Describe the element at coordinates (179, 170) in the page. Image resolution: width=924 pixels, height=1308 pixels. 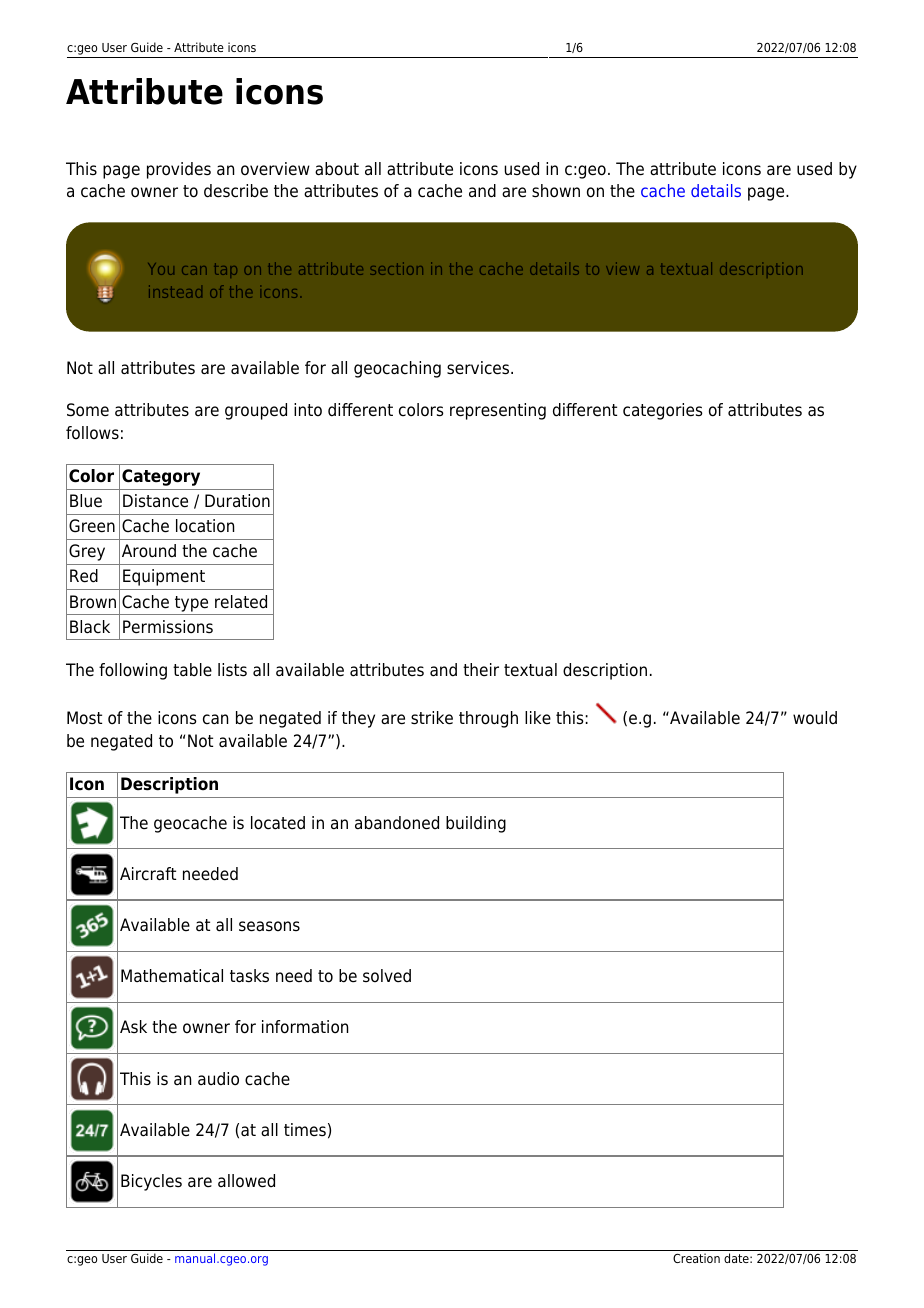
I see `provides` at that location.
